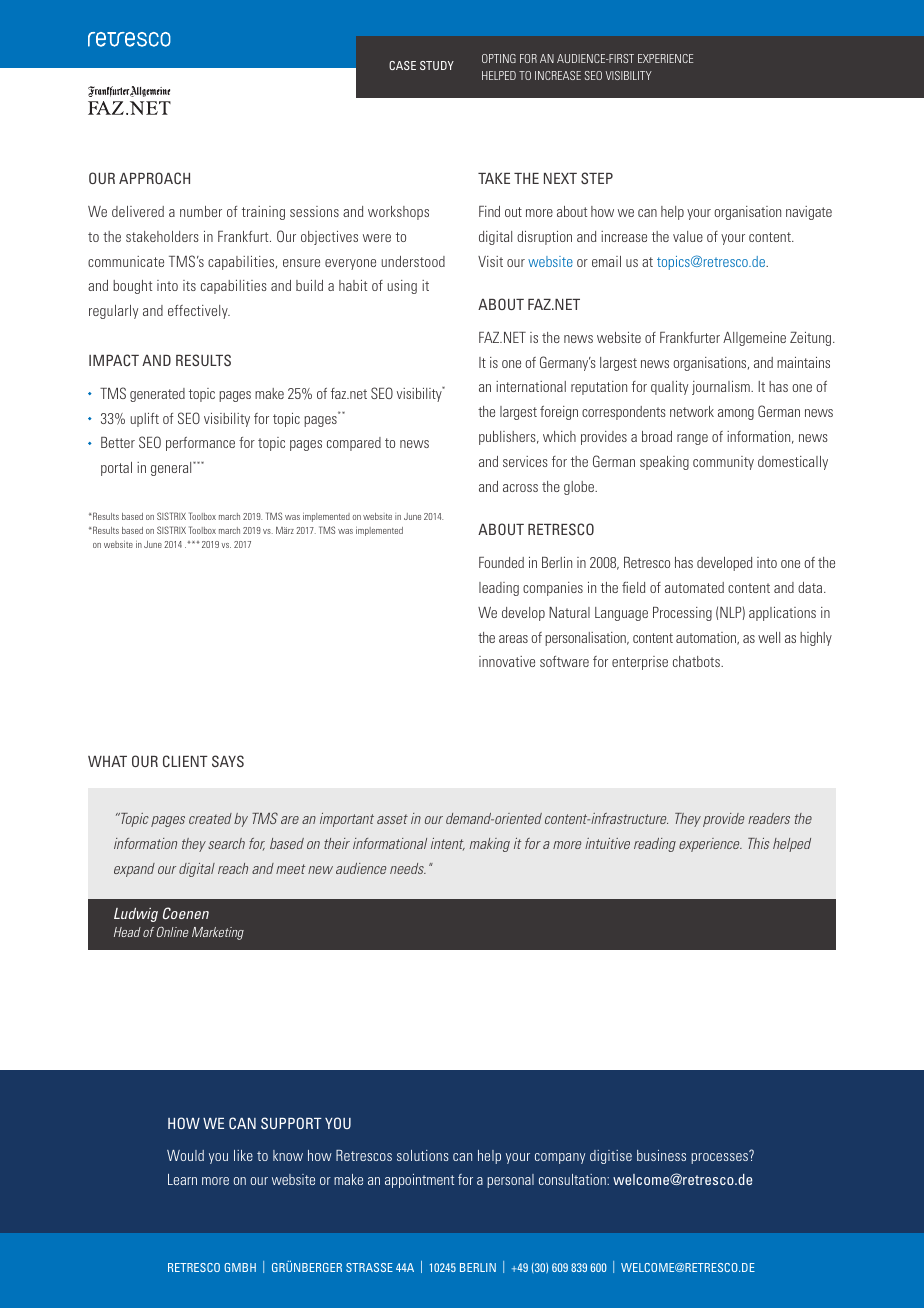  Describe the element at coordinates (182, 1179) in the page. I see `Learn` at that location.
